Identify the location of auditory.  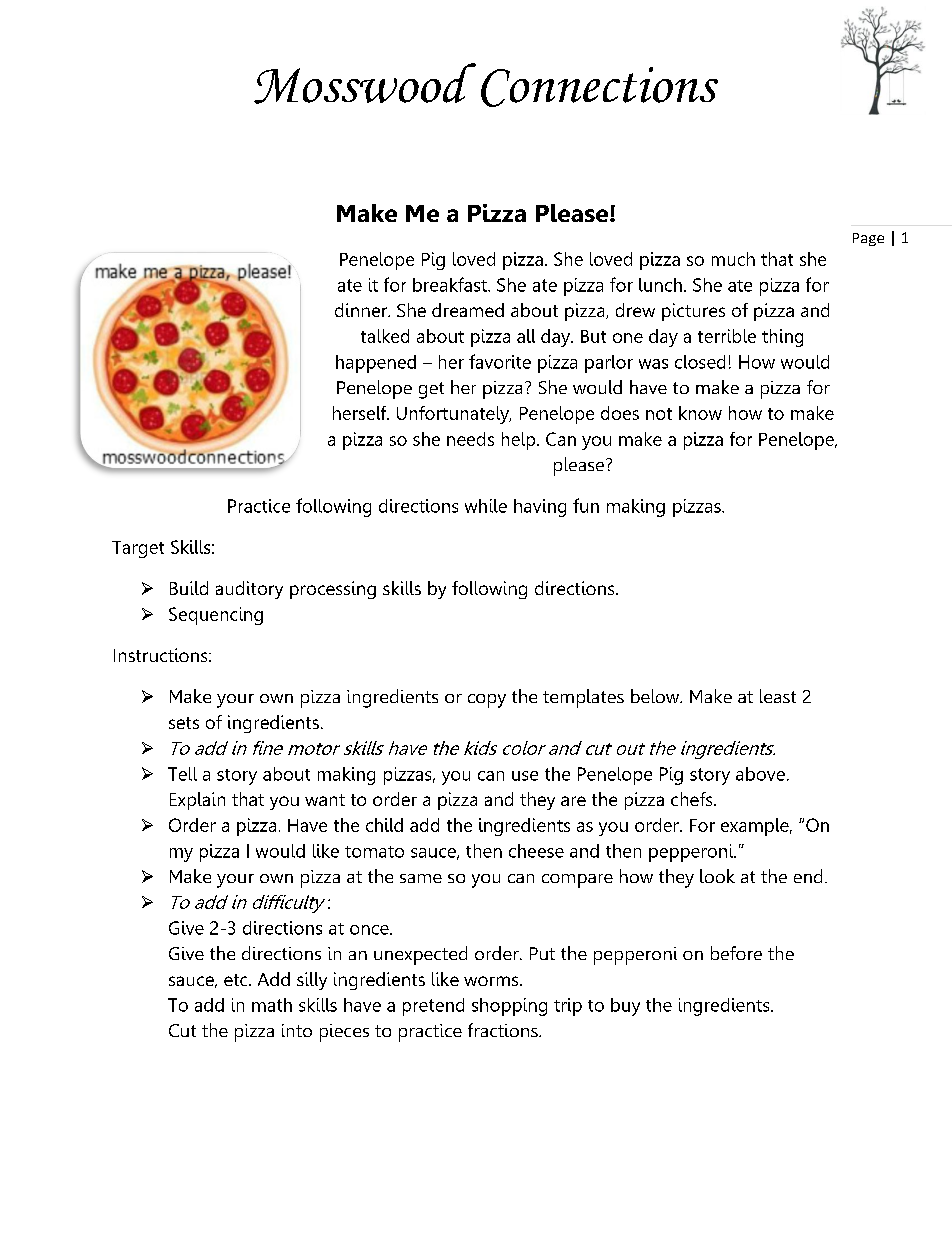
(249, 590).
